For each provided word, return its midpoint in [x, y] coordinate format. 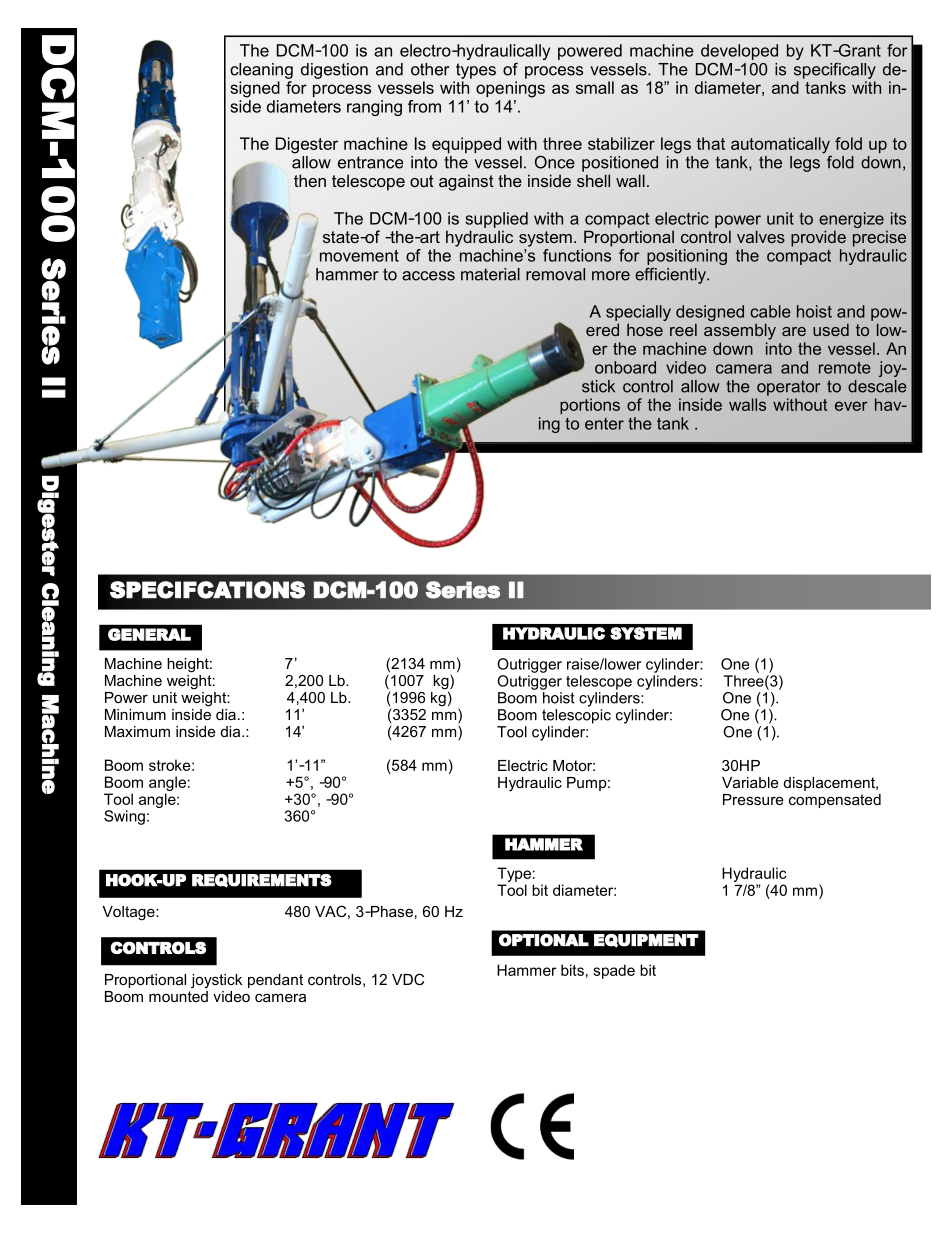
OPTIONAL [544, 940]
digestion [334, 71]
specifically [835, 71]
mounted [178, 995]
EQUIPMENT [646, 941]
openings [510, 89]
